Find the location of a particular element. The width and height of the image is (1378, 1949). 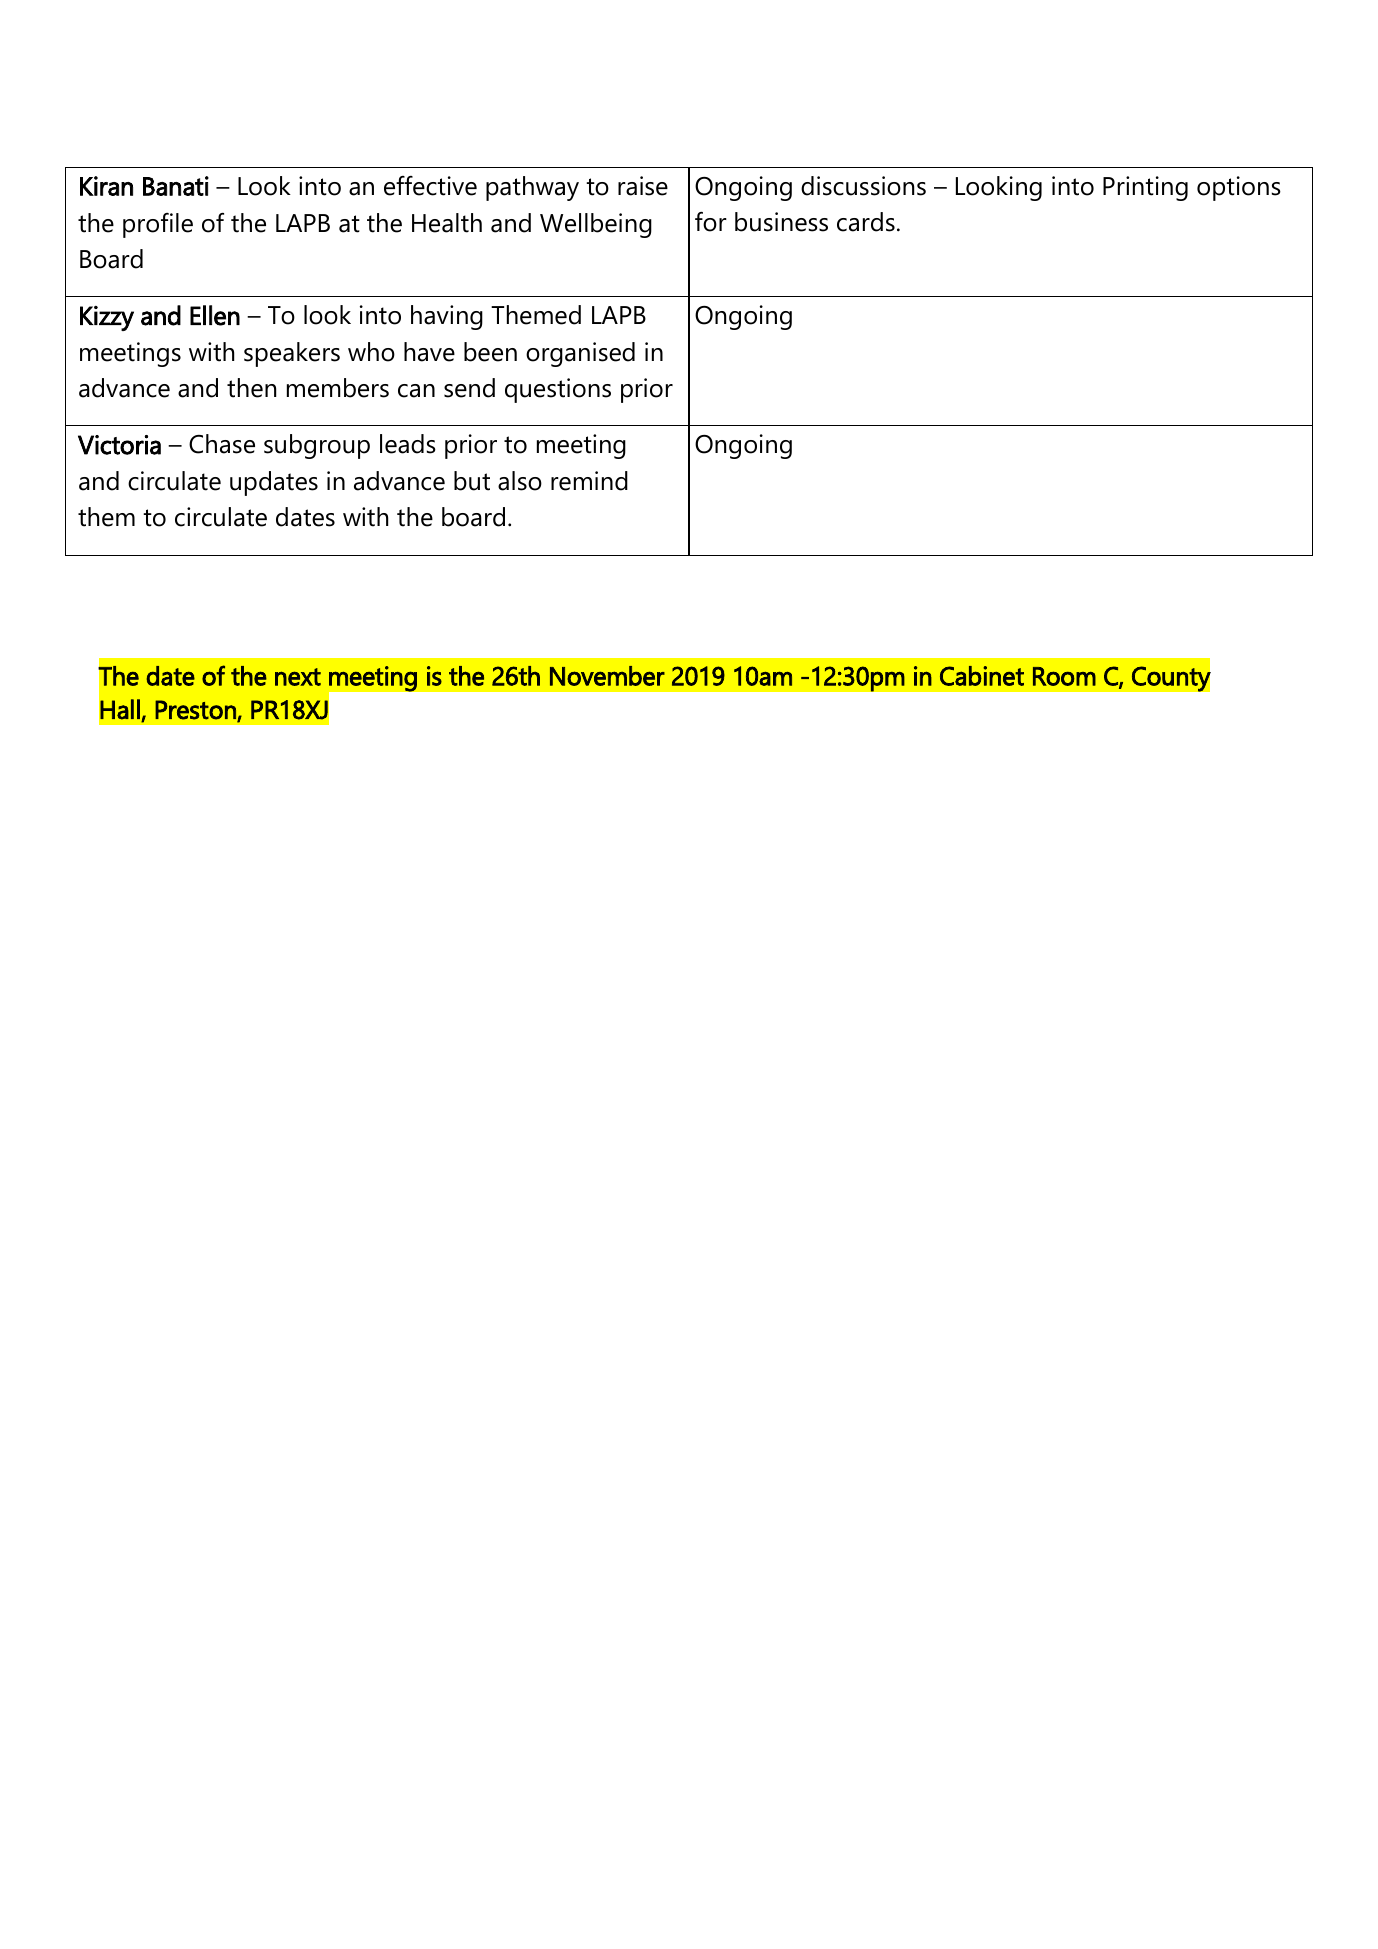

November is located at coordinates (607, 676).
